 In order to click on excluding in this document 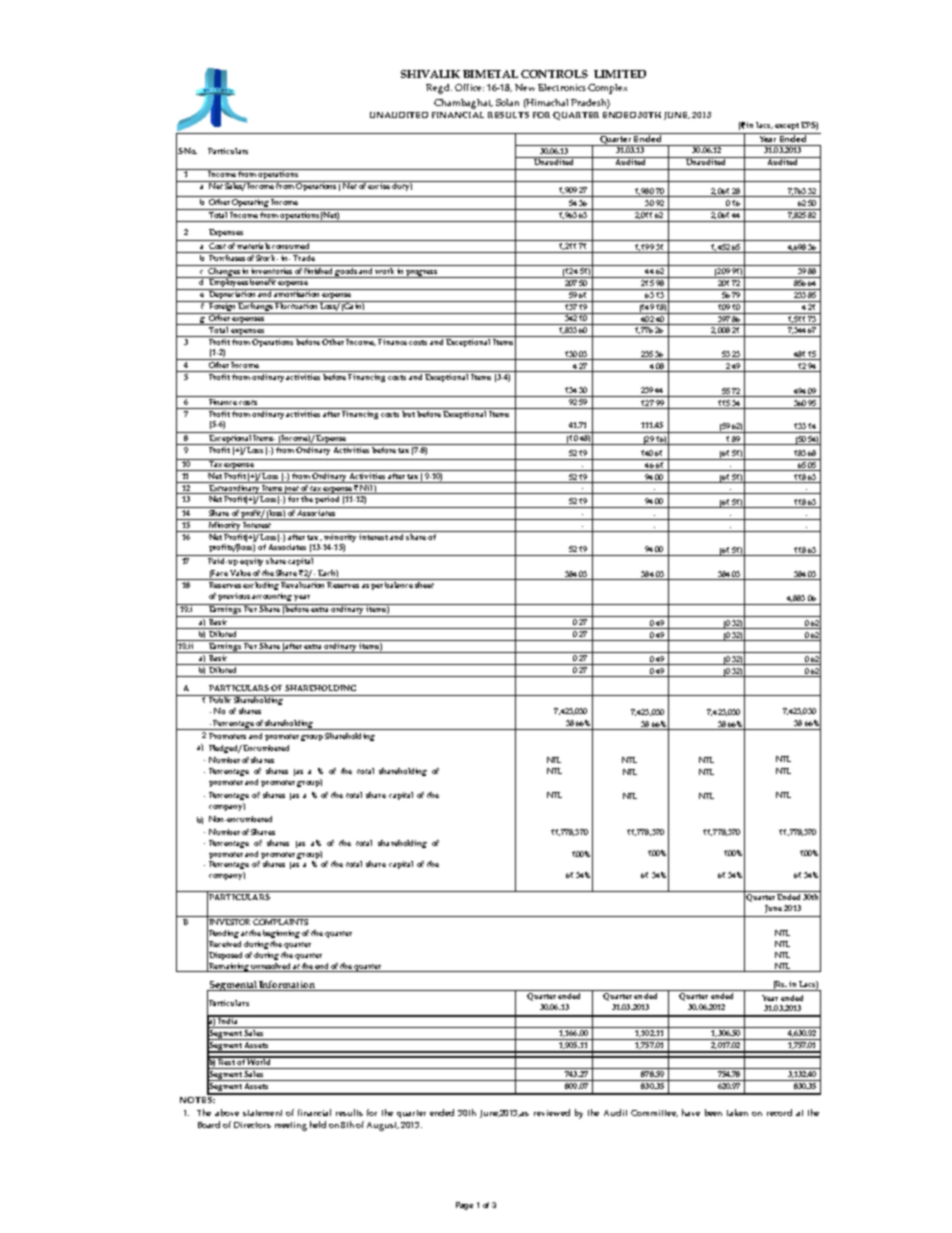, I will do `click(261, 584)`.
